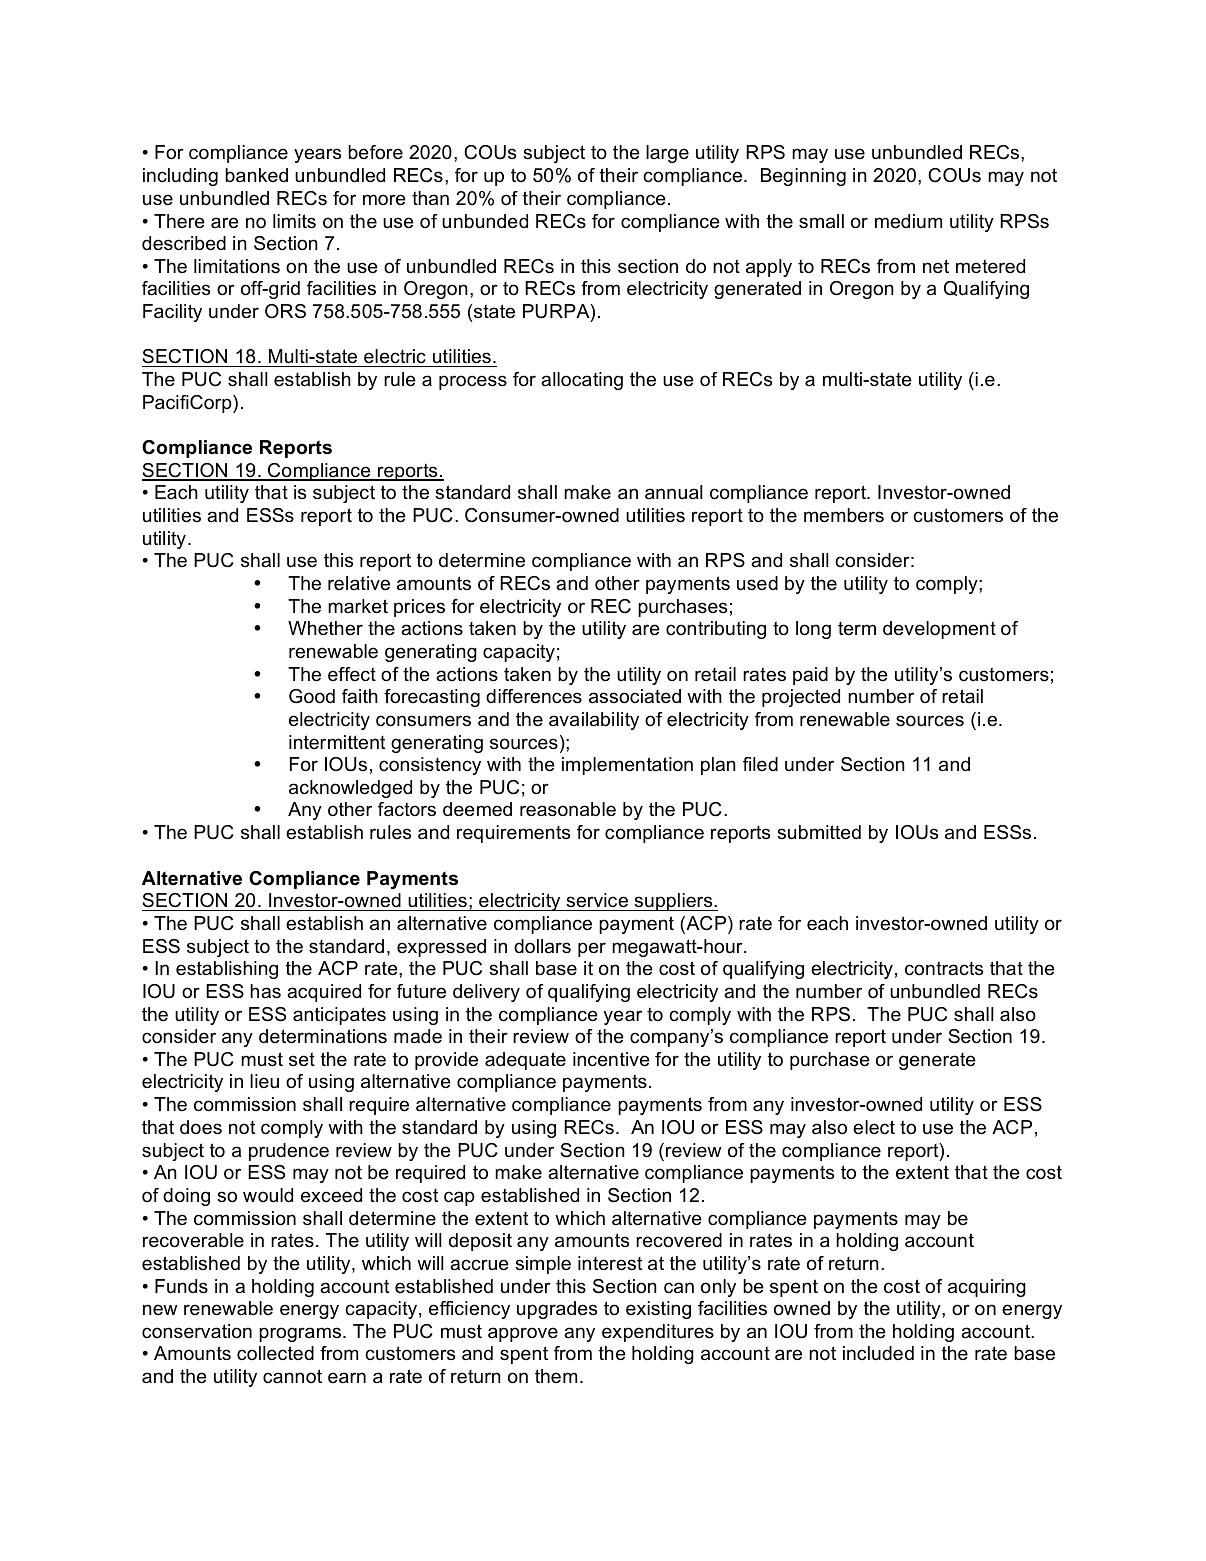  I want to click on medium, so click(908, 221).
